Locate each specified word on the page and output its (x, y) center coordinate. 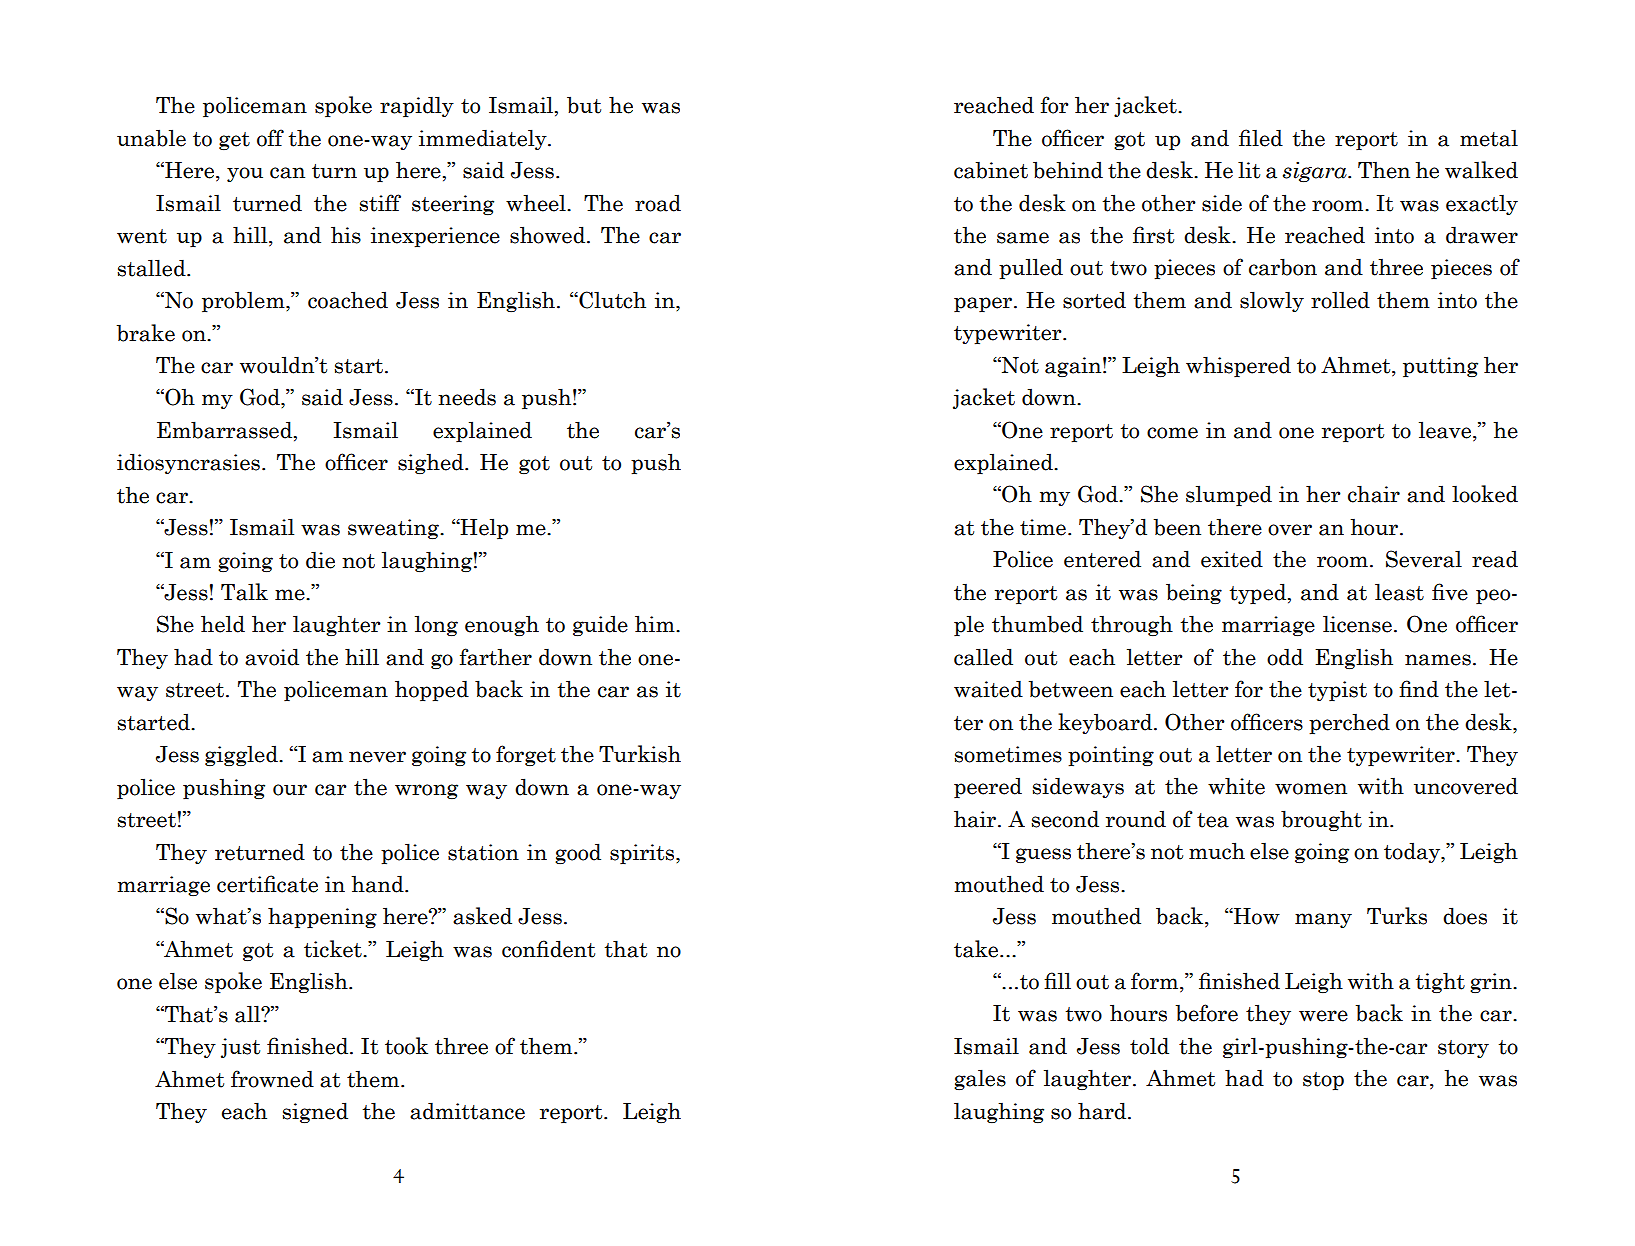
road (658, 203)
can (287, 173)
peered (988, 787)
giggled (242, 755)
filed (1261, 138)
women (1311, 789)
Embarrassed (226, 431)
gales (980, 1079)
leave (1445, 430)
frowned (272, 1079)
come (1172, 433)
